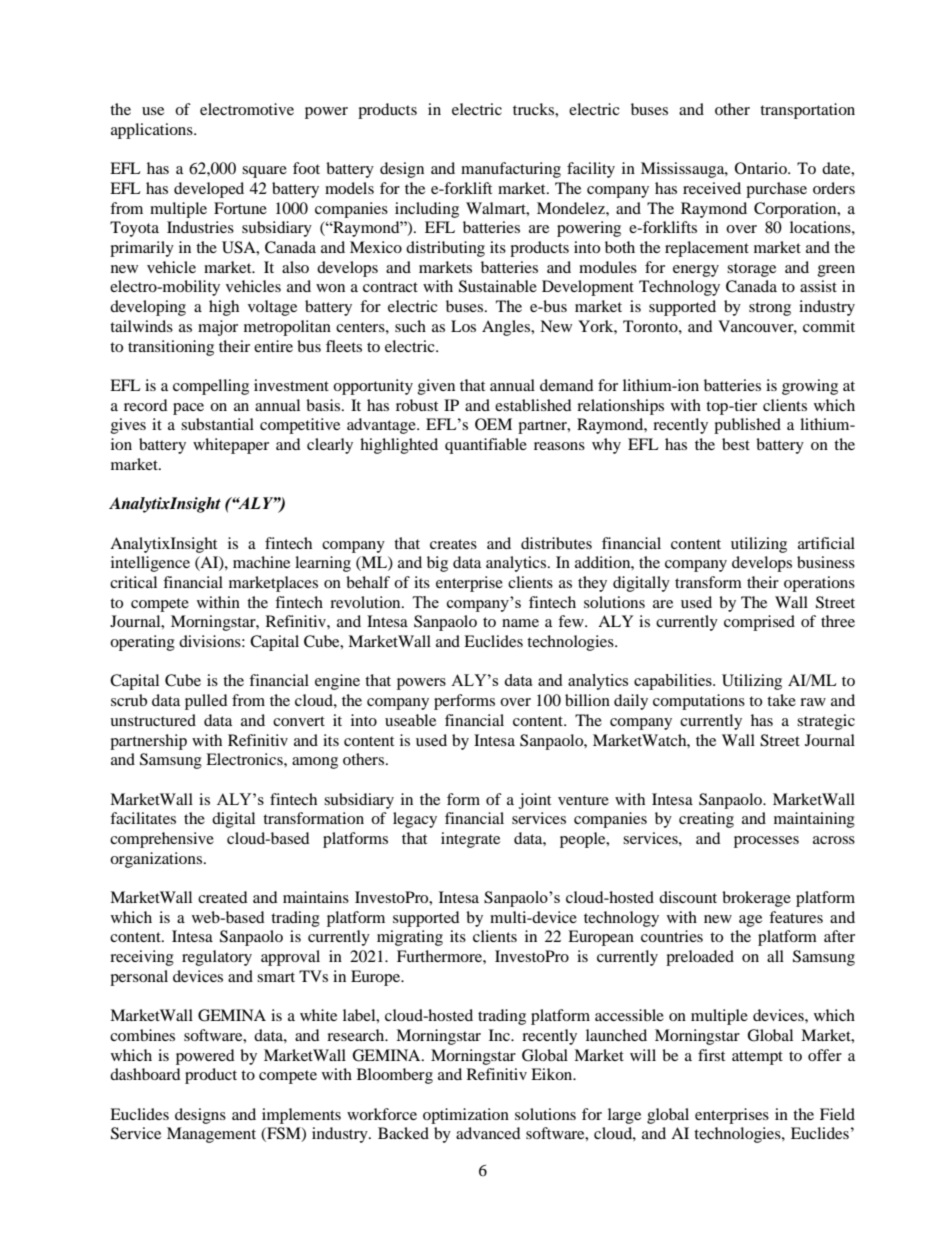 This document has height=1233, width=952. What do you see at coordinates (759, 623) in the document?
I see `comprised` at bounding box center [759, 623].
